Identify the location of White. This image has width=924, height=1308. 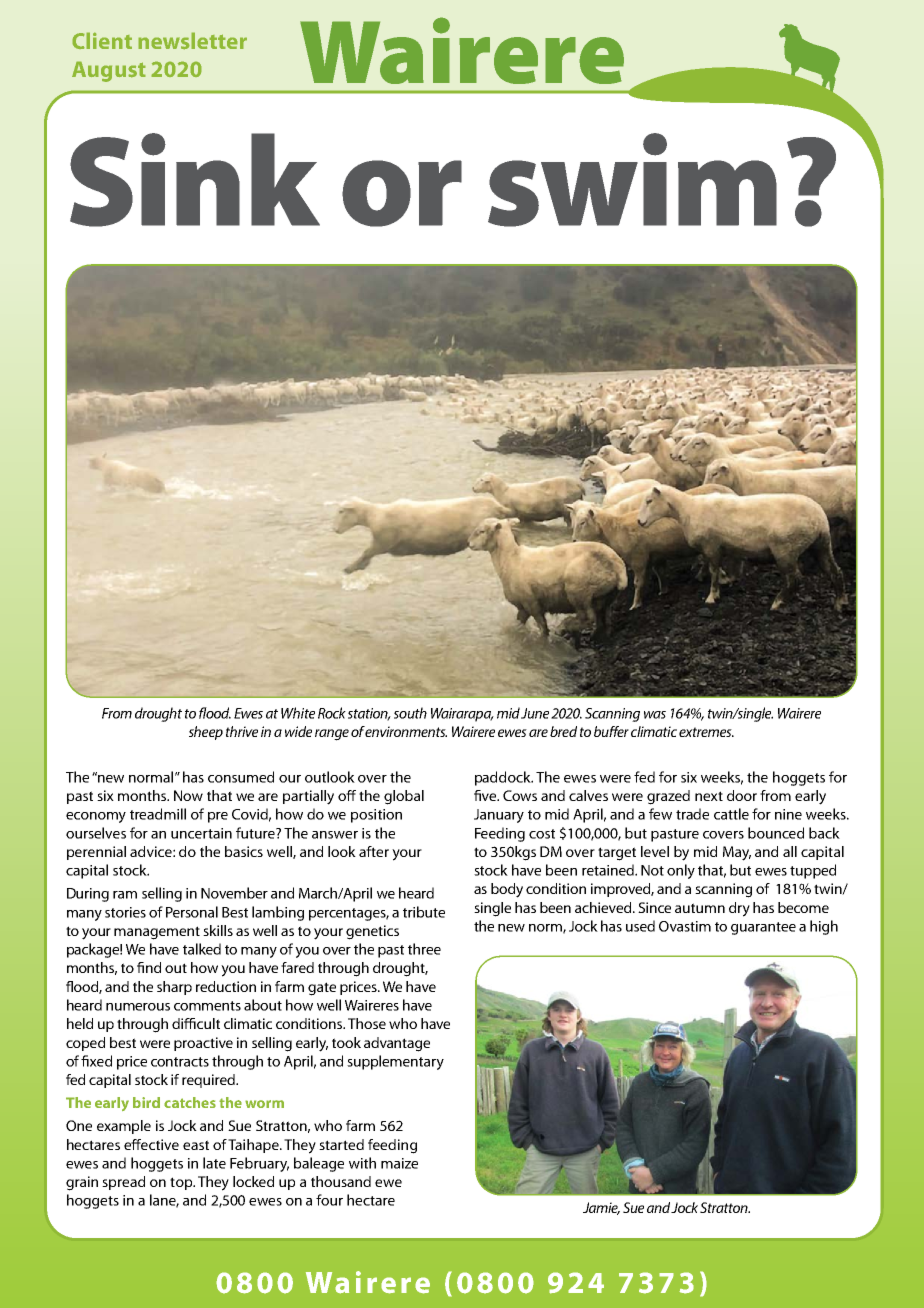
(298, 713).
